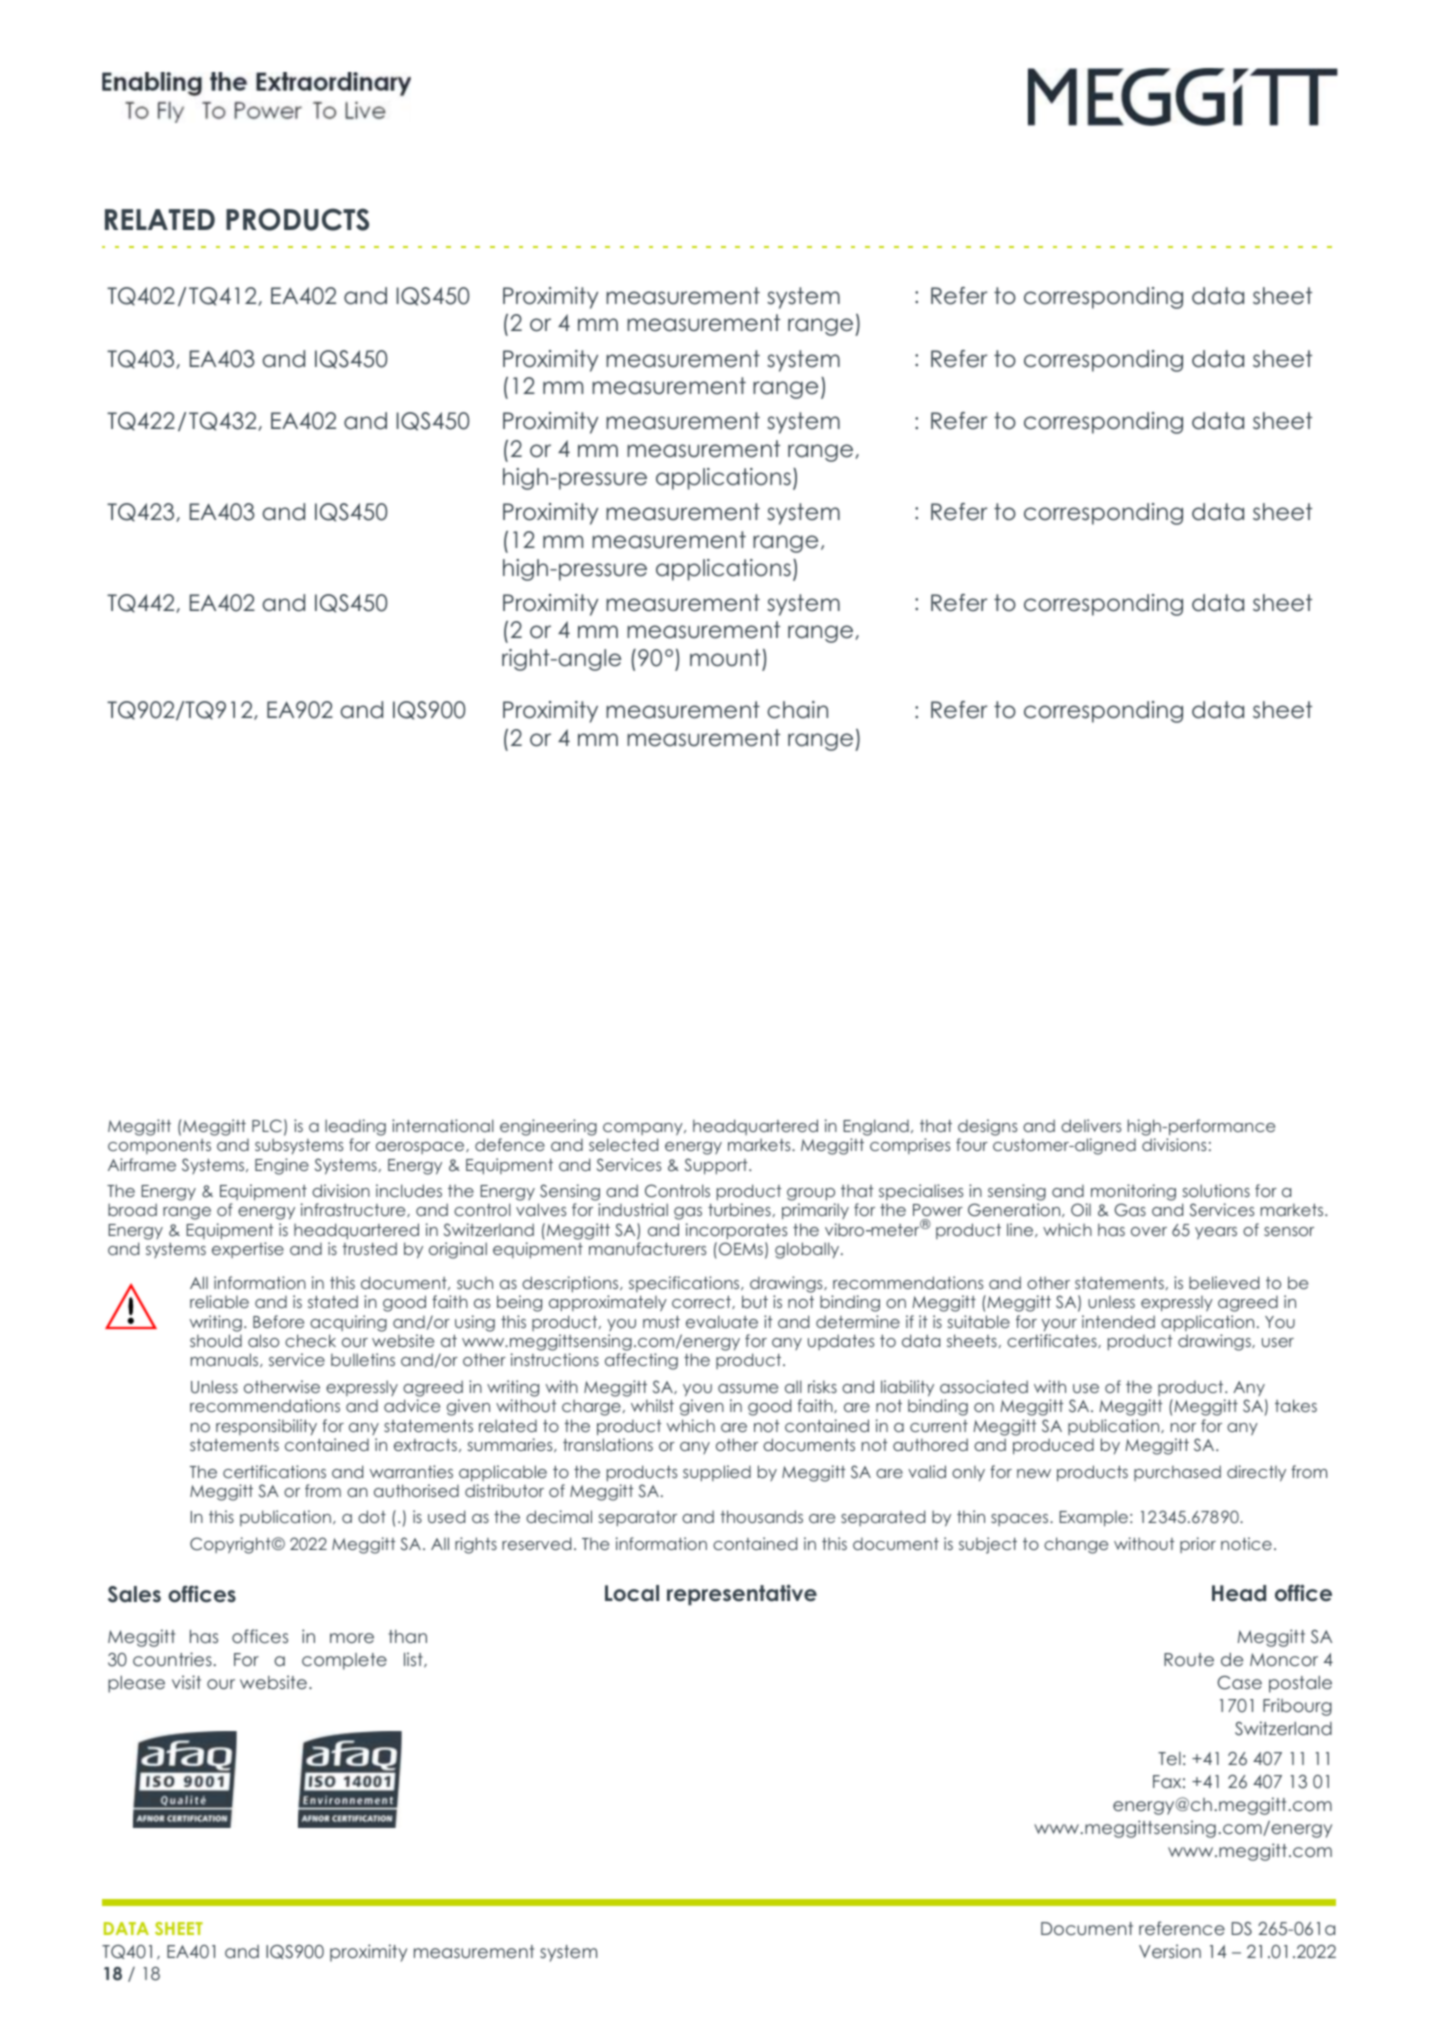 The height and width of the page is (2036, 1439). Describe the element at coordinates (1133, 1192) in the page. I see `monitoring` at that location.
